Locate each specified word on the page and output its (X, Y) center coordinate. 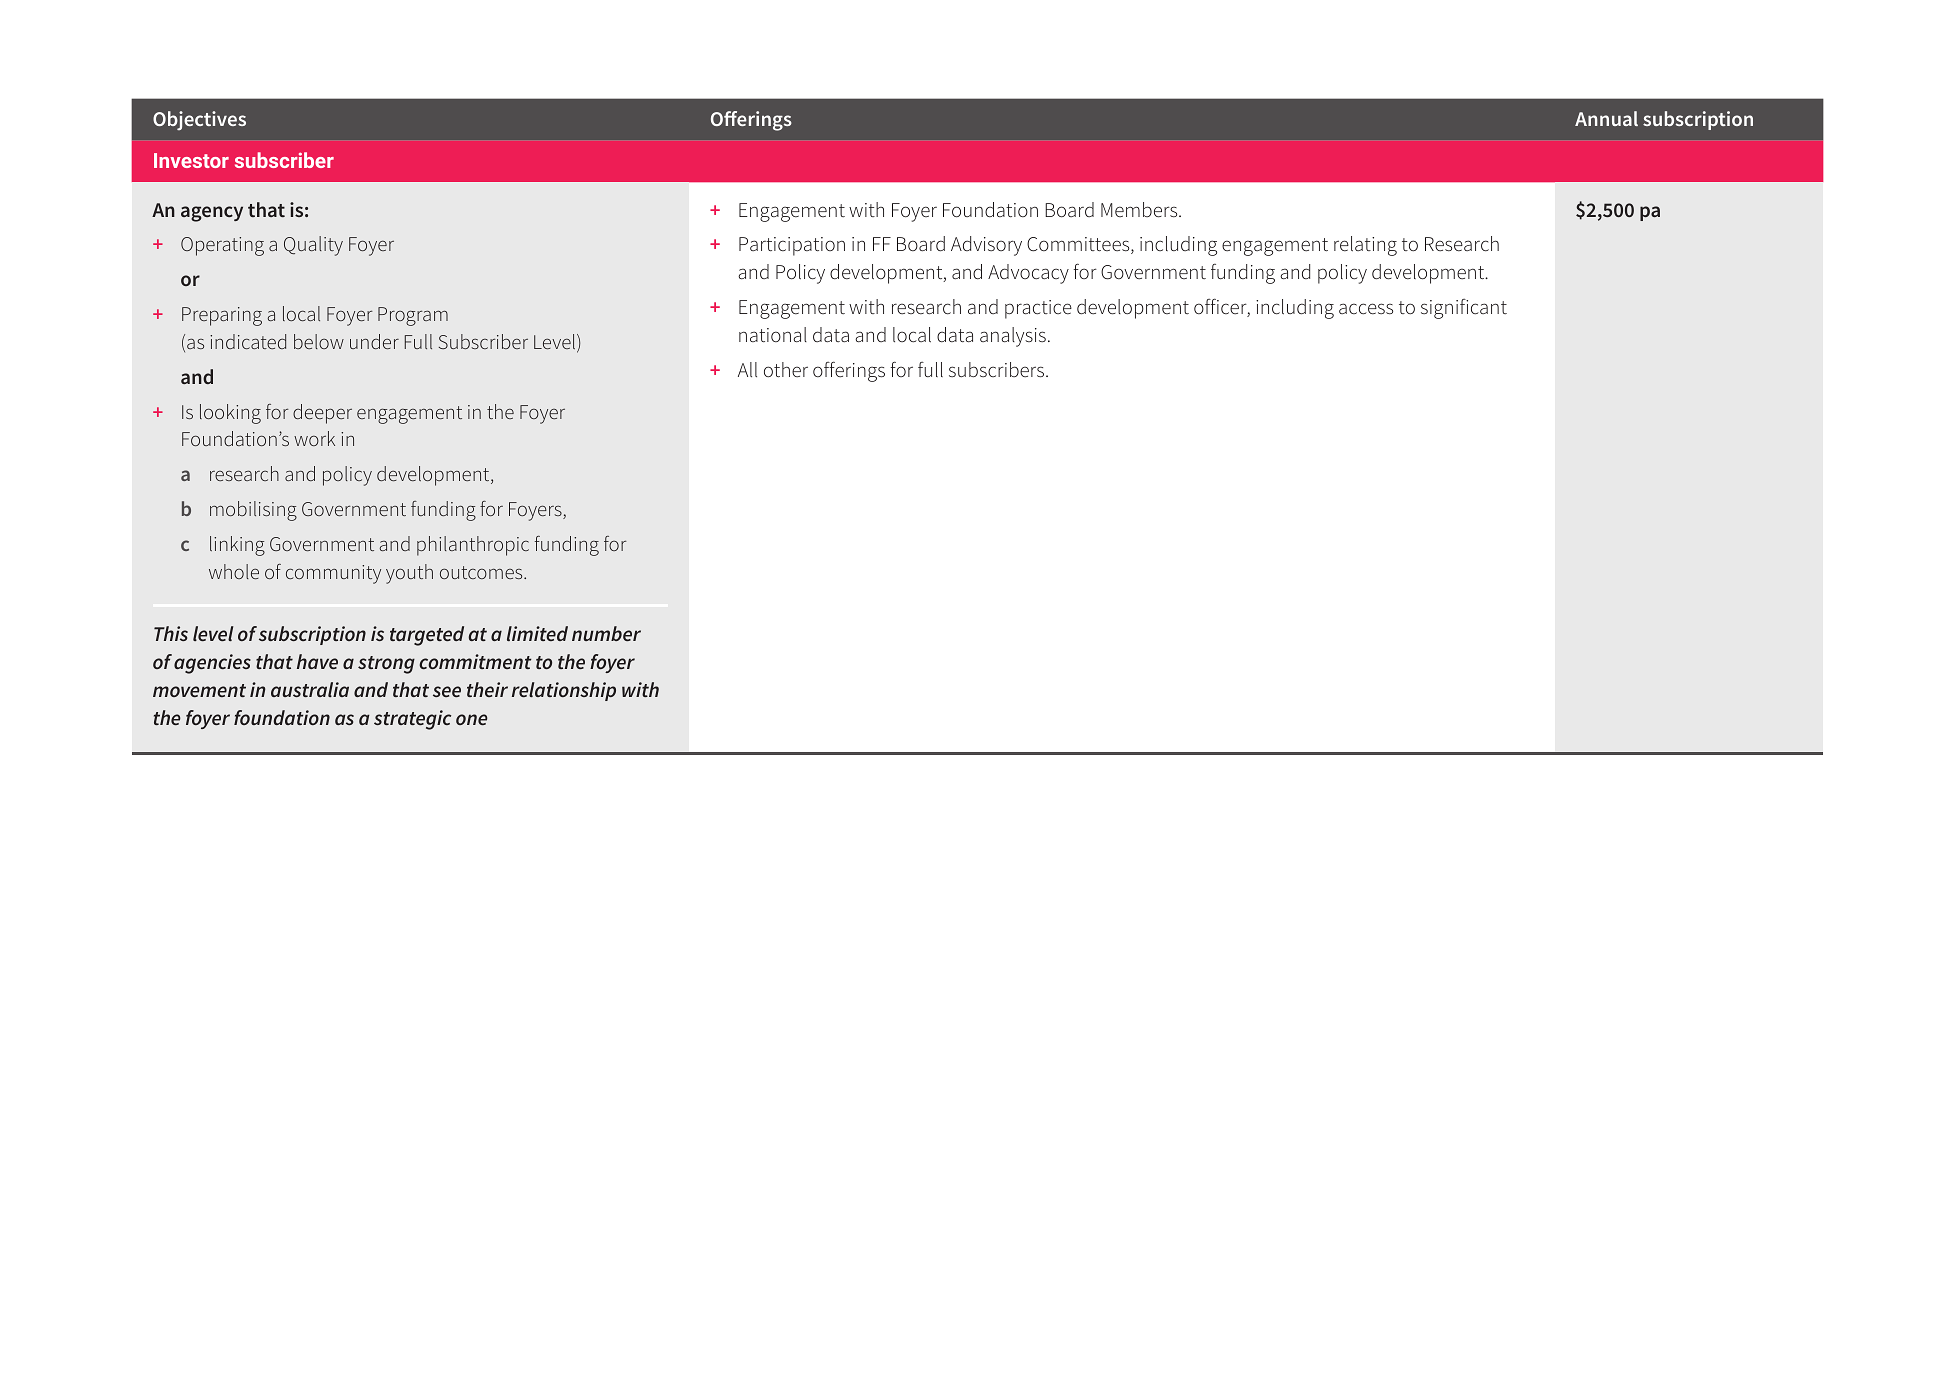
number (606, 633)
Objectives (199, 120)
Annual (1606, 118)
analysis (1013, 337)
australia (310, 689)
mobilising (253, 511)
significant (1464, 309)
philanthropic (473, 546)
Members (1140, 210)
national (773, 334)
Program (413, 316)
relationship (564, 691)
